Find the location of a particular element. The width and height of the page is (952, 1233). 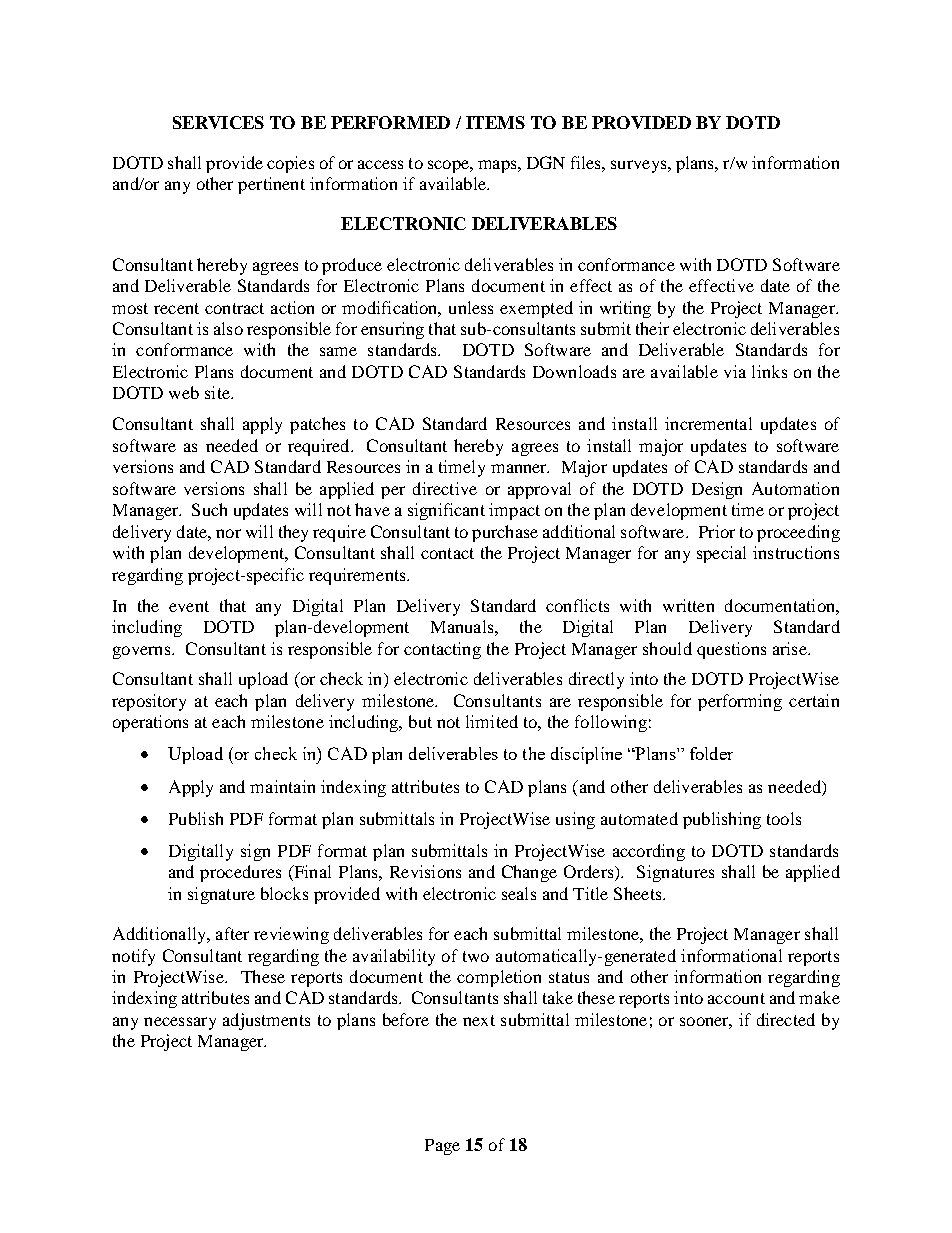

Page is located at coordinates (442, 1147).
